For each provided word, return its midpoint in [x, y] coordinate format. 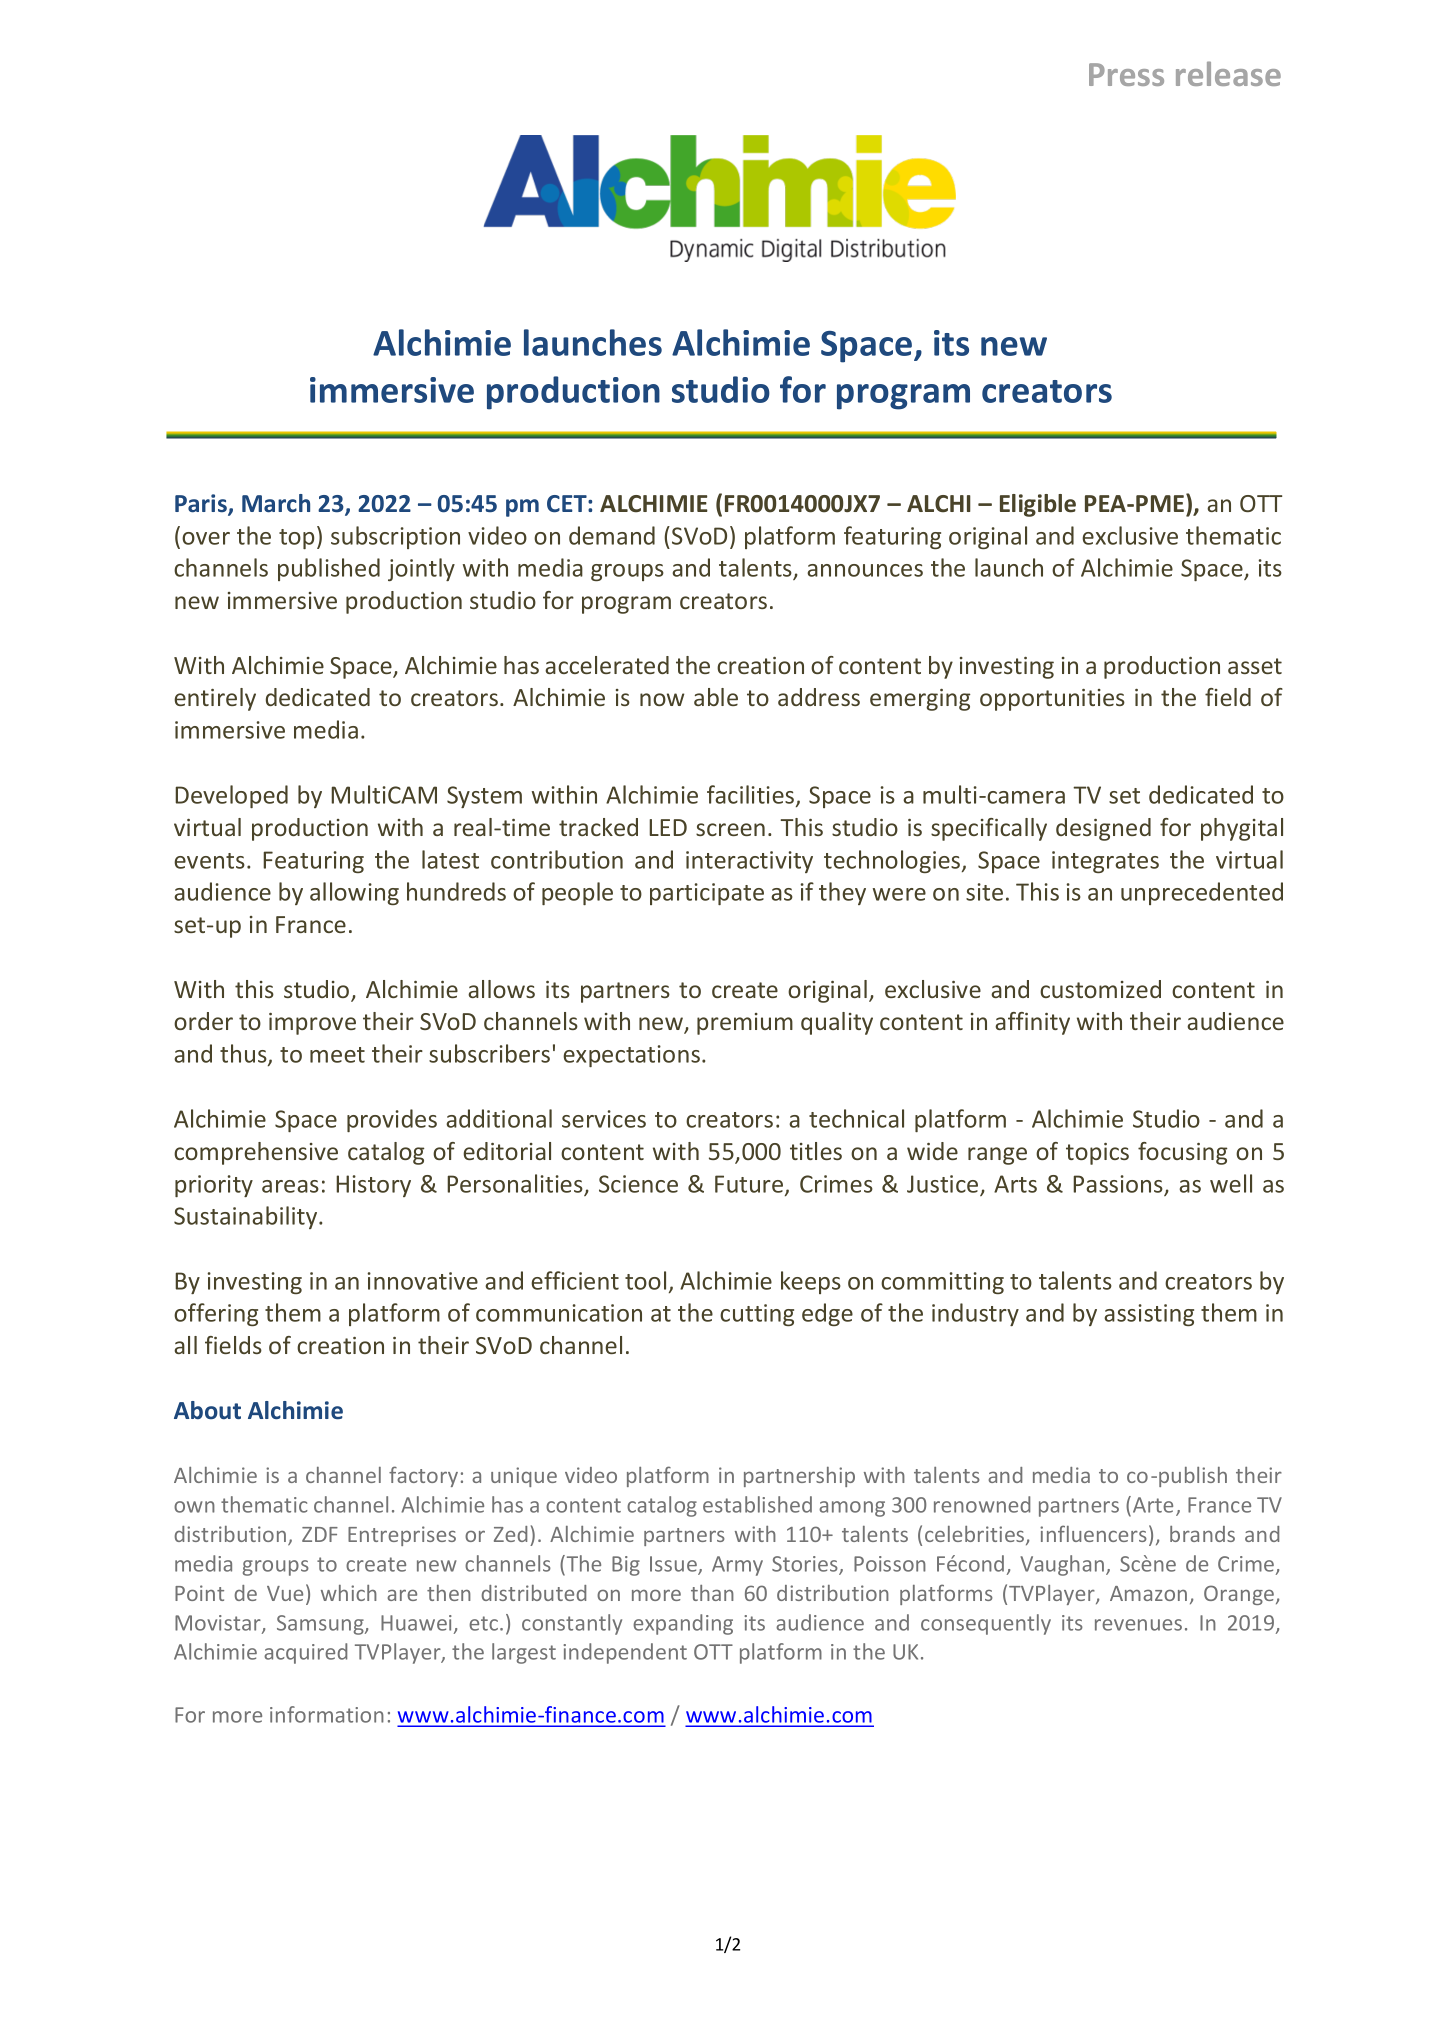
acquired [305, 1653]
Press [1126, 74]
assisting [1149, 1315]
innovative [423, 1281]
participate [707, 894]
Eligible [1038, 505]
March [276, 503]
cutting [757, 1315]
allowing [354, 893]
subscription [395, 537]
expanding [683, 1624]
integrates [1105, 862]
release [1228, 73]
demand [612, 535]
